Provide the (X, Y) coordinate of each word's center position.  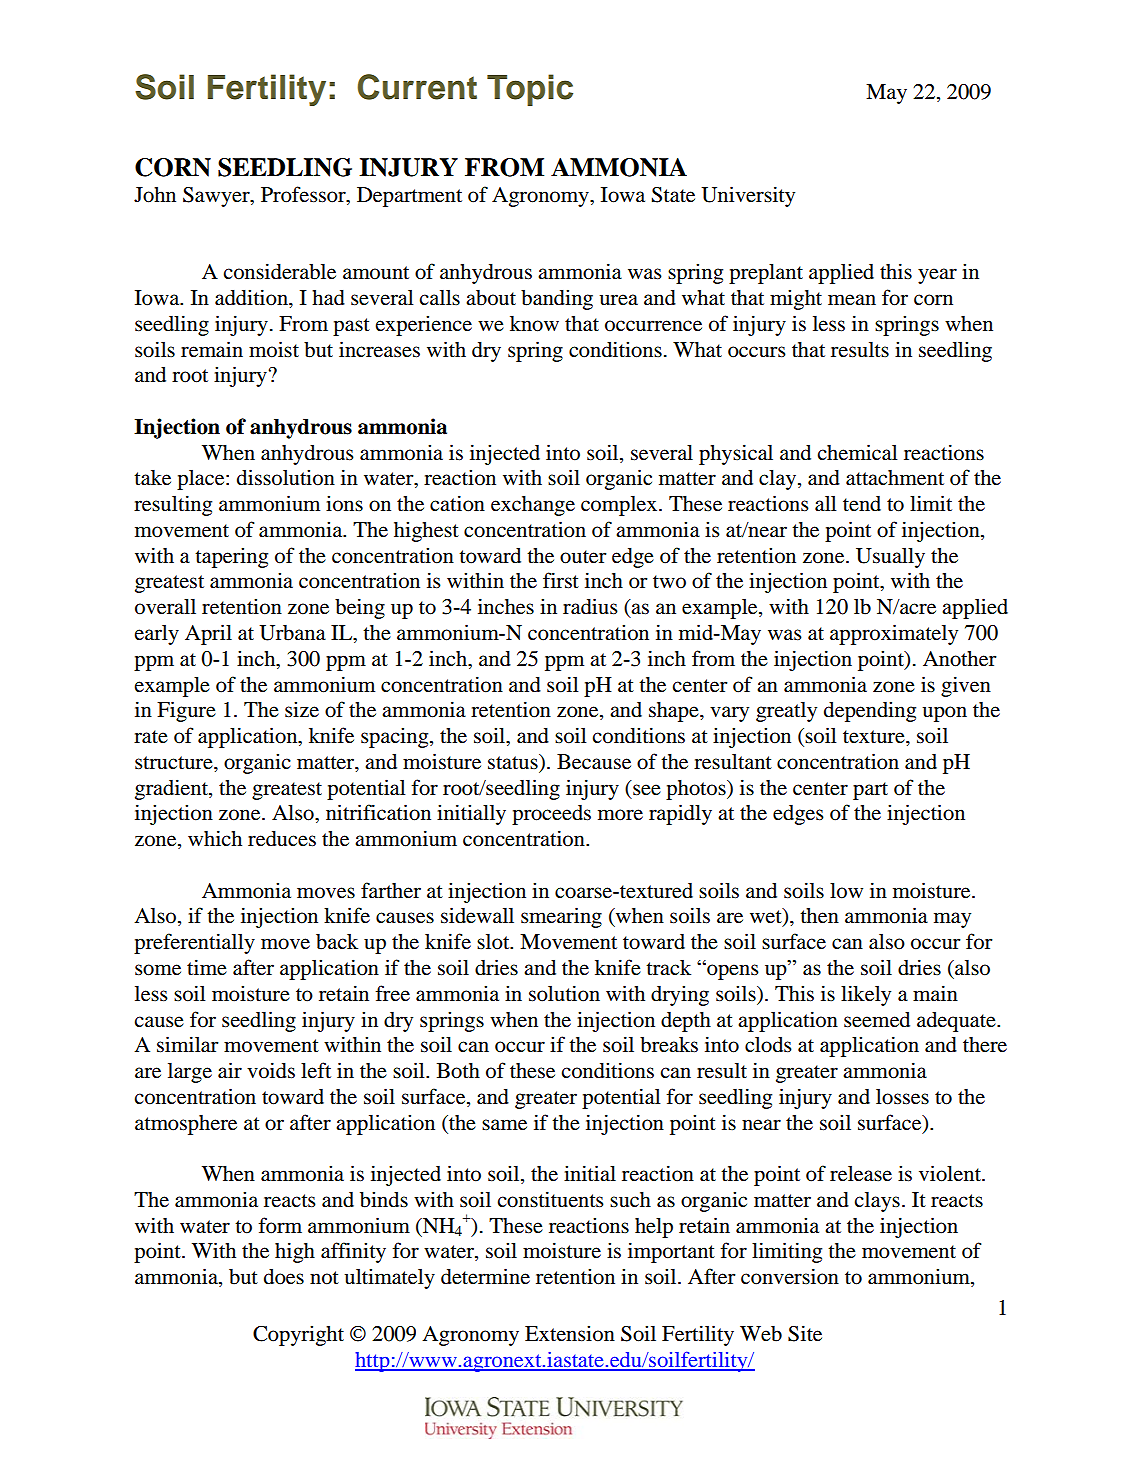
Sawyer (217, 197)
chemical (857, 452)
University (748, 196)
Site (805, 1333)
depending (870, 711)
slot (494, 942)
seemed (877, 1020)
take (152, 478)
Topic (530, 90)
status (514, 762)
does (284, 1277)
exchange (533, 506)
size (302, 709)
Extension (570, 1333)
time (207, 967)
